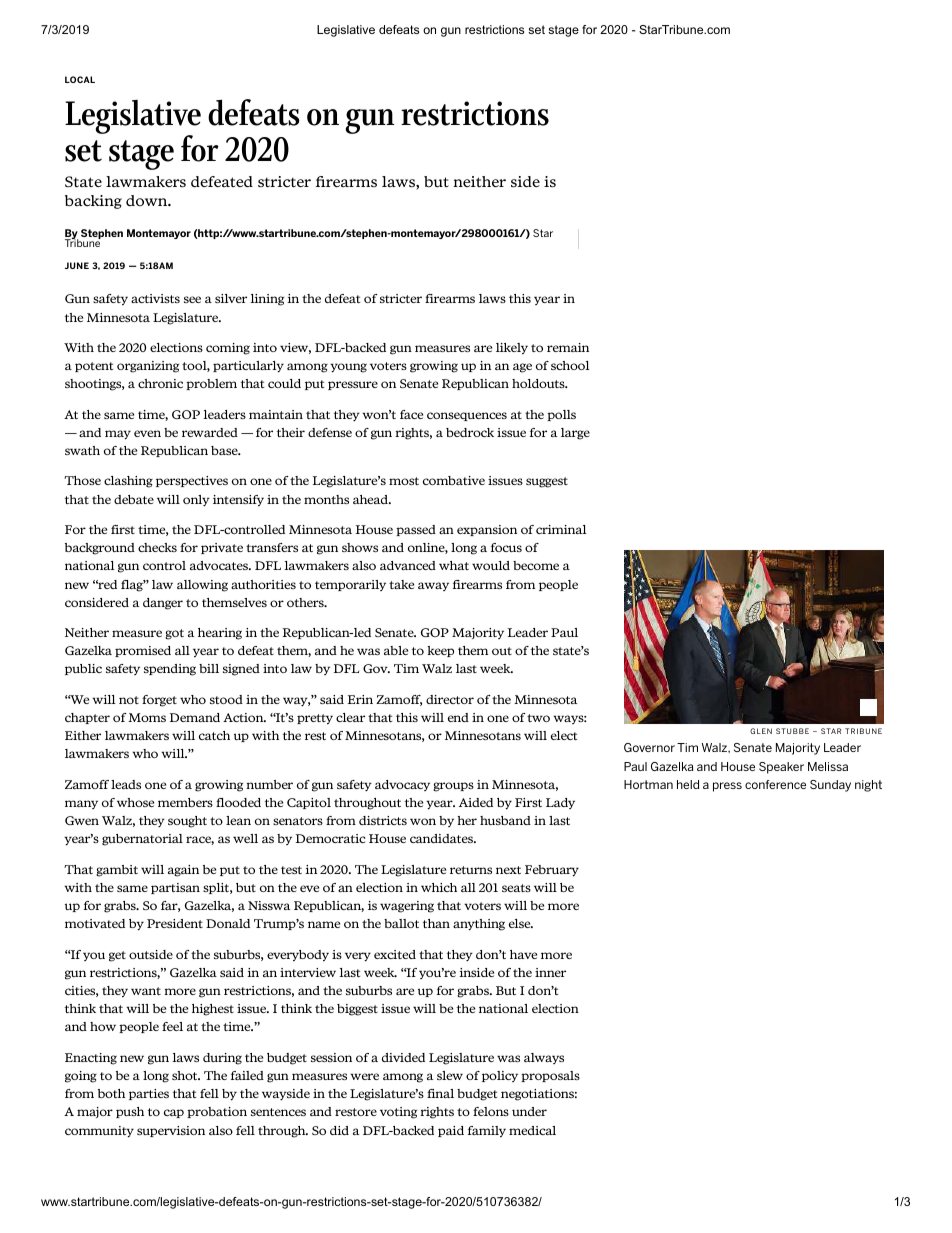  Describe the element at coordinates (149, 1094) in the document. I see `parties` at that location.
